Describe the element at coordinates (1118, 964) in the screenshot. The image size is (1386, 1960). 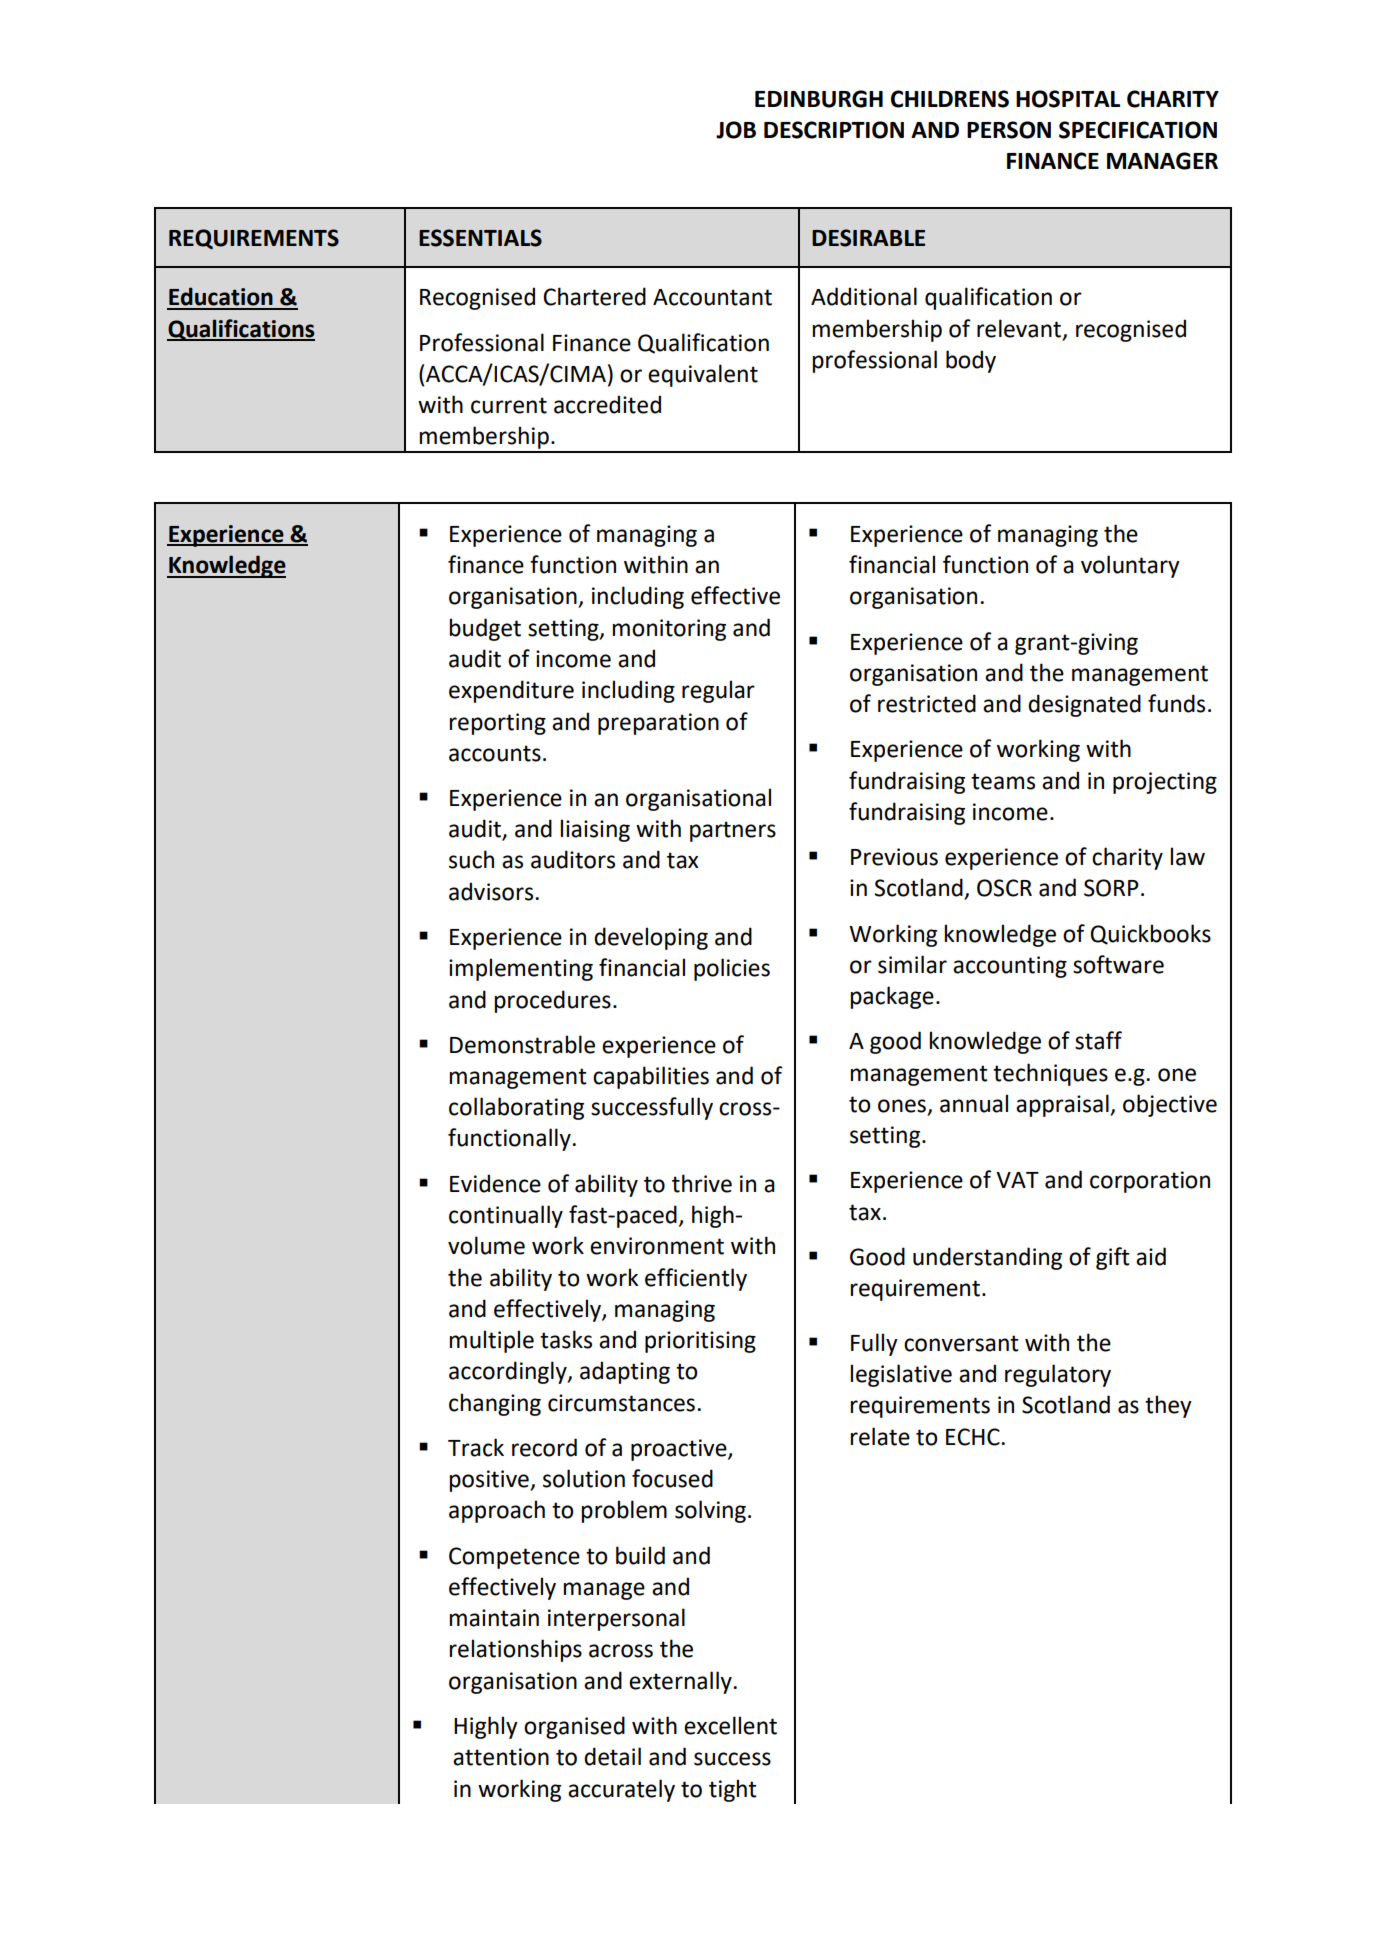
I see `software` at that location.
